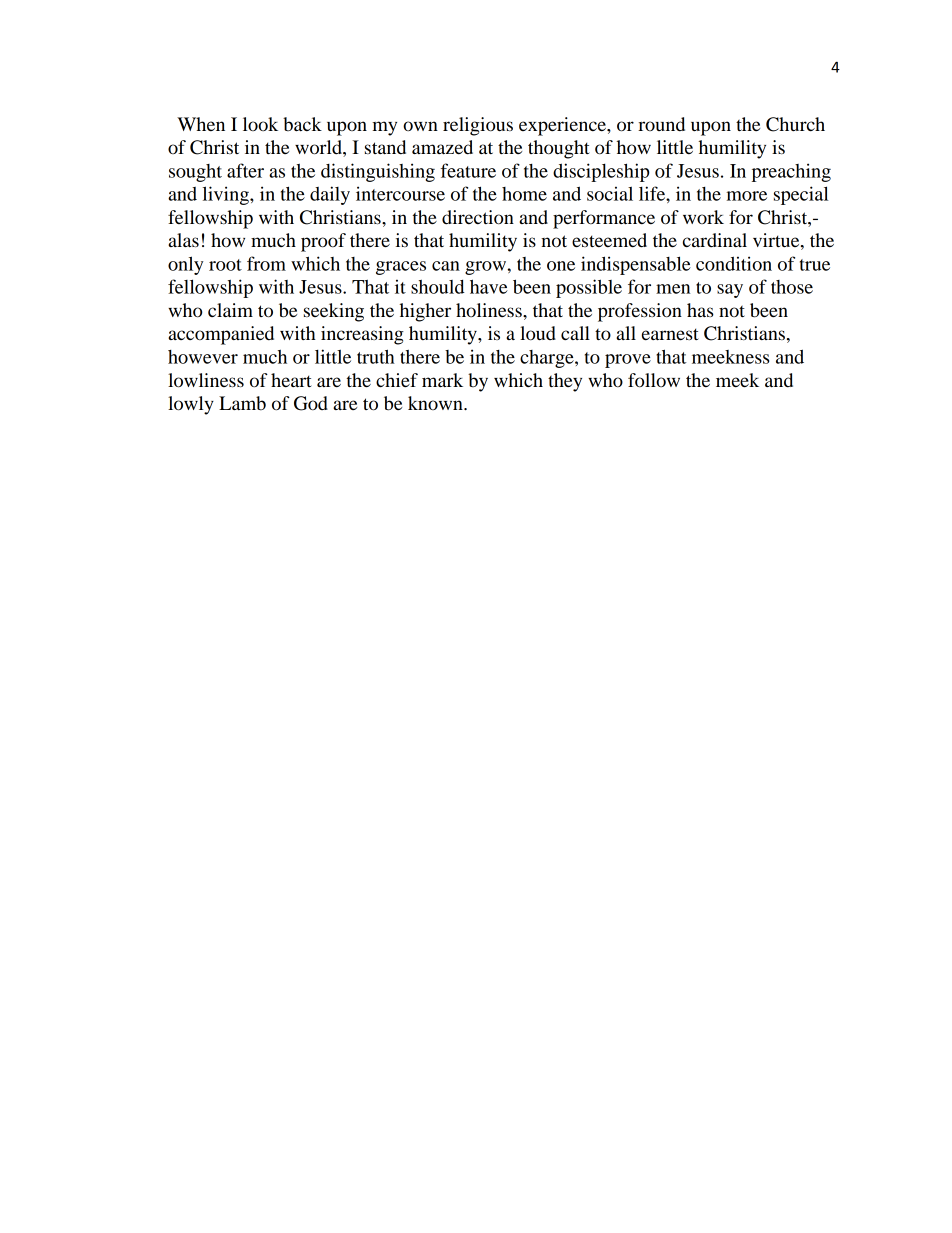  I want to click on Lamb, so click(242, 403).
